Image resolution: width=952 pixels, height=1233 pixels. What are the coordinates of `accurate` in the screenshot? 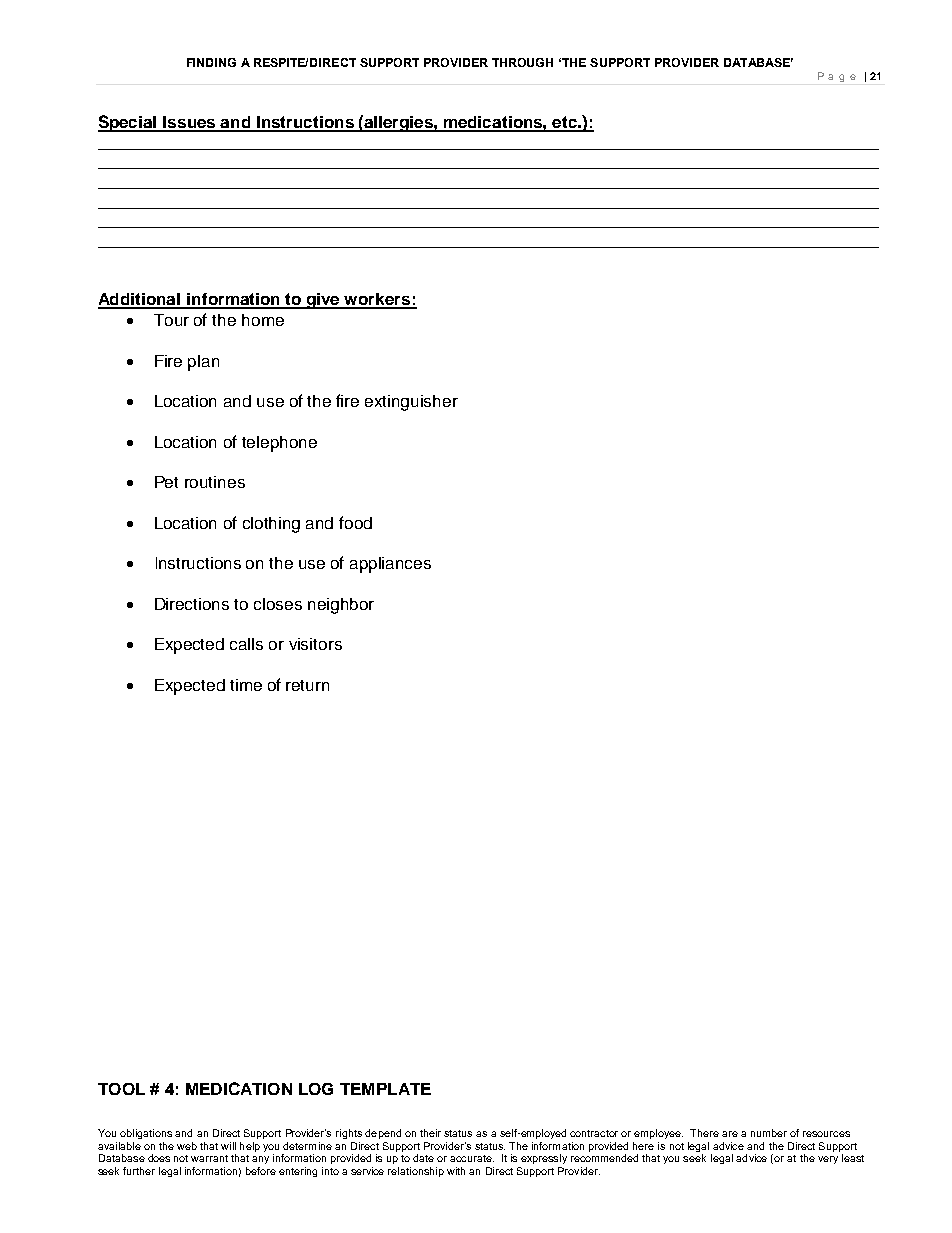 It's located at (472, 1158).
